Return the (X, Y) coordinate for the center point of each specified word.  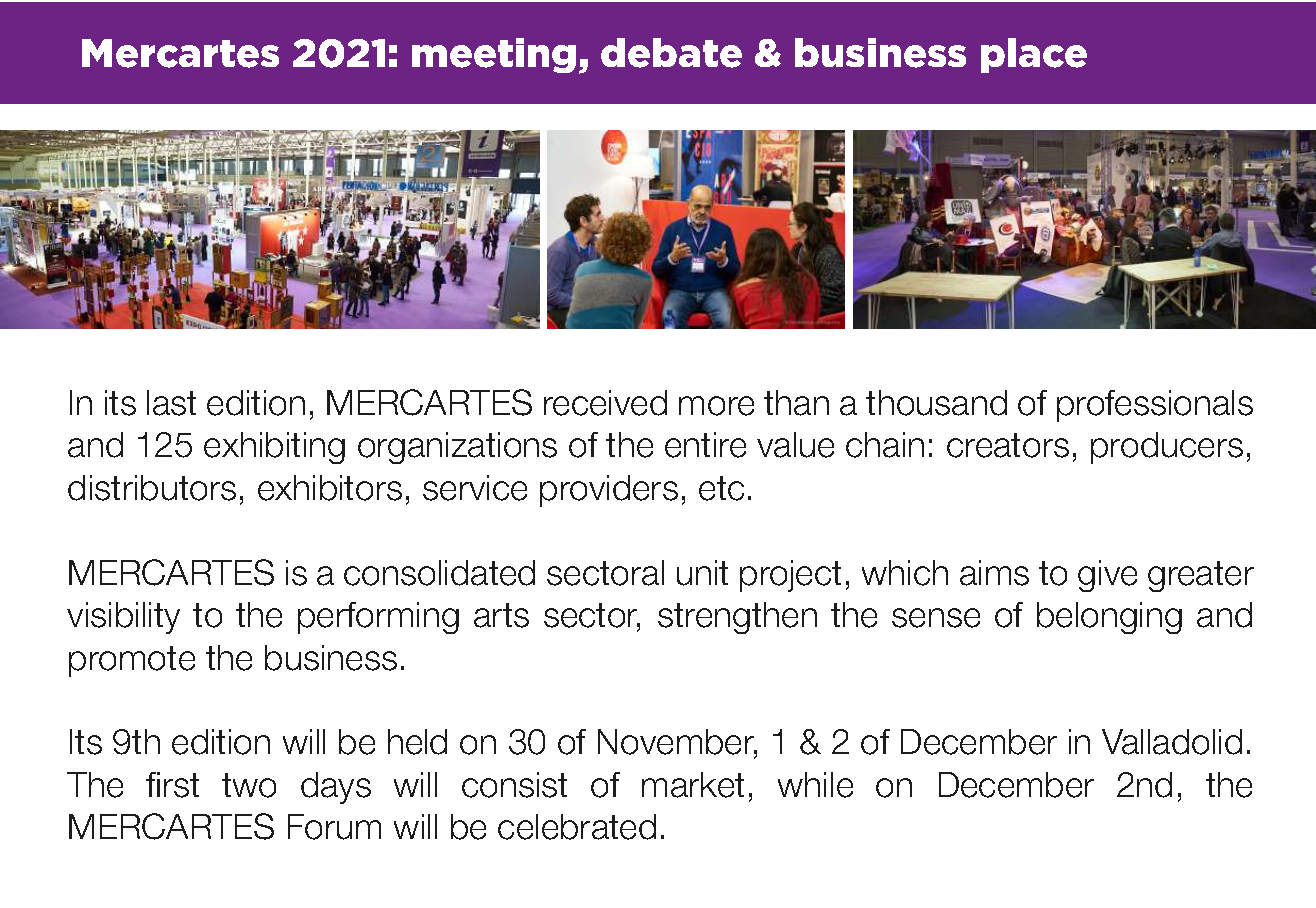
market (693, 785)
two (249, 785)
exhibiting (274, 448)
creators (1008, 445)
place (1034, 55)
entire (705, 445)
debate (671, 53)
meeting (494, 55)
